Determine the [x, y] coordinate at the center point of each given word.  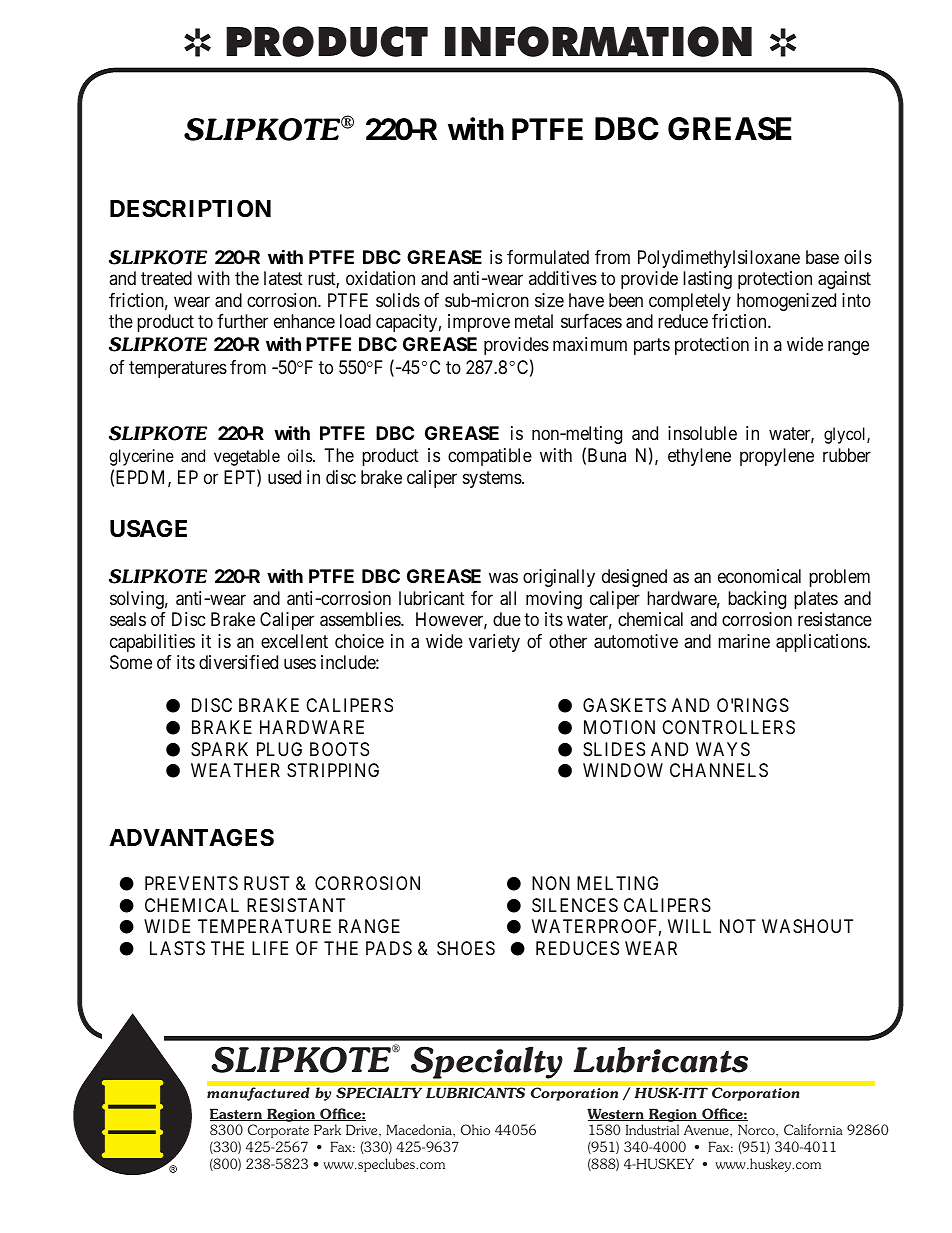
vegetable [247, 457]
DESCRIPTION [190, 209]
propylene [777, 457]
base [822, 257]
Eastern [237, 1114]
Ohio [475, 1129]
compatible [490, 457]
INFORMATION [598, 41]
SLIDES [614, 749]
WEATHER [235, 770]
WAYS [723, 749]
